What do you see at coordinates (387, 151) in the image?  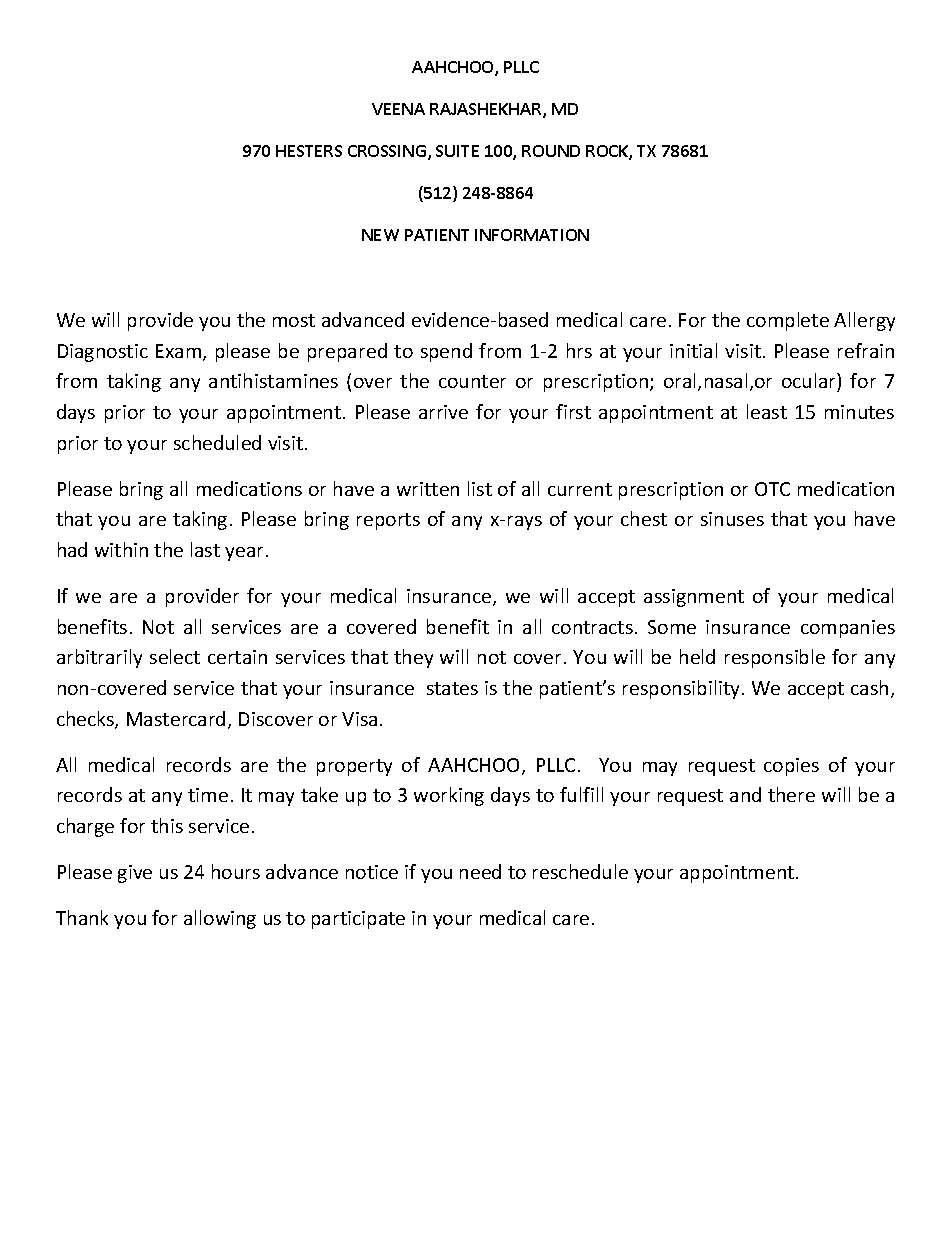 I see `CROSSING` at bounding box center [387, 151].
